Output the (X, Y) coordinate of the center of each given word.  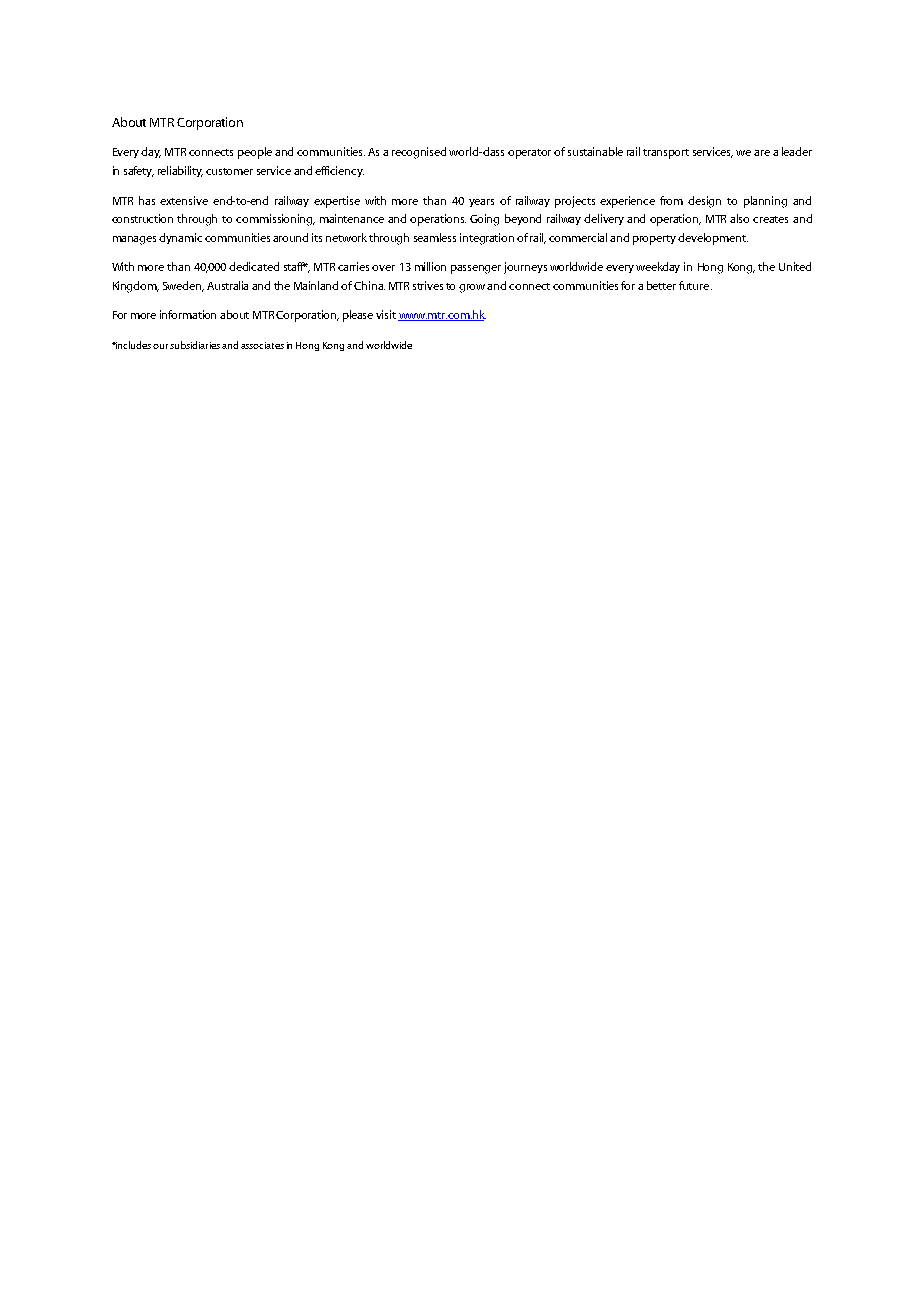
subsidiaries (195, 345)
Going (484, 220)
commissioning (275, 220)
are (762, 153)
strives (428, 285)
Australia (227, 285)
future (695, 285)
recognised (419, 153)
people (255, 153)
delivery (604, 219)
